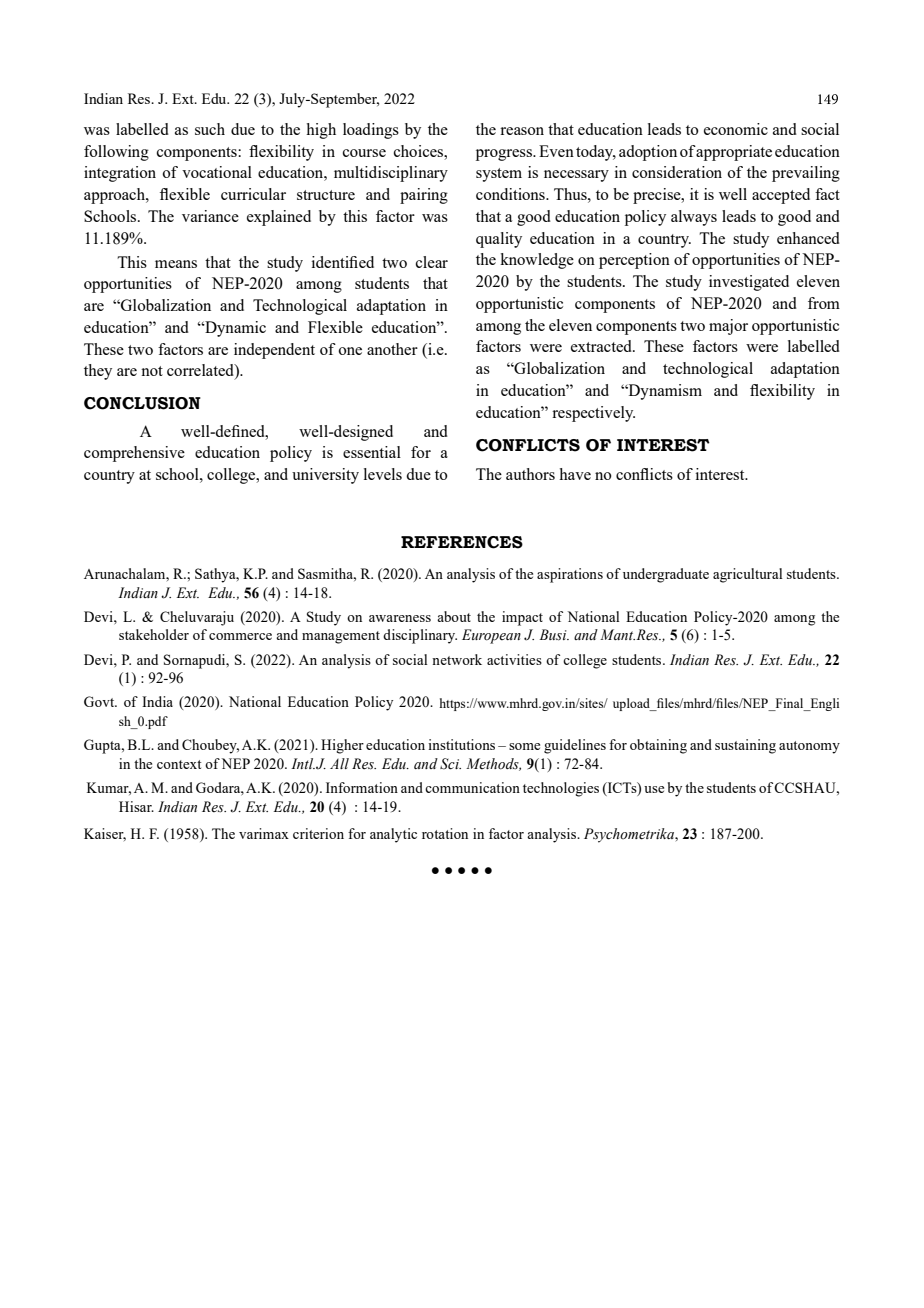 The image size is (924, 1308). Describe the element at coordinates (748, 575) in the screenshot. I see `agricultural` at that location.
